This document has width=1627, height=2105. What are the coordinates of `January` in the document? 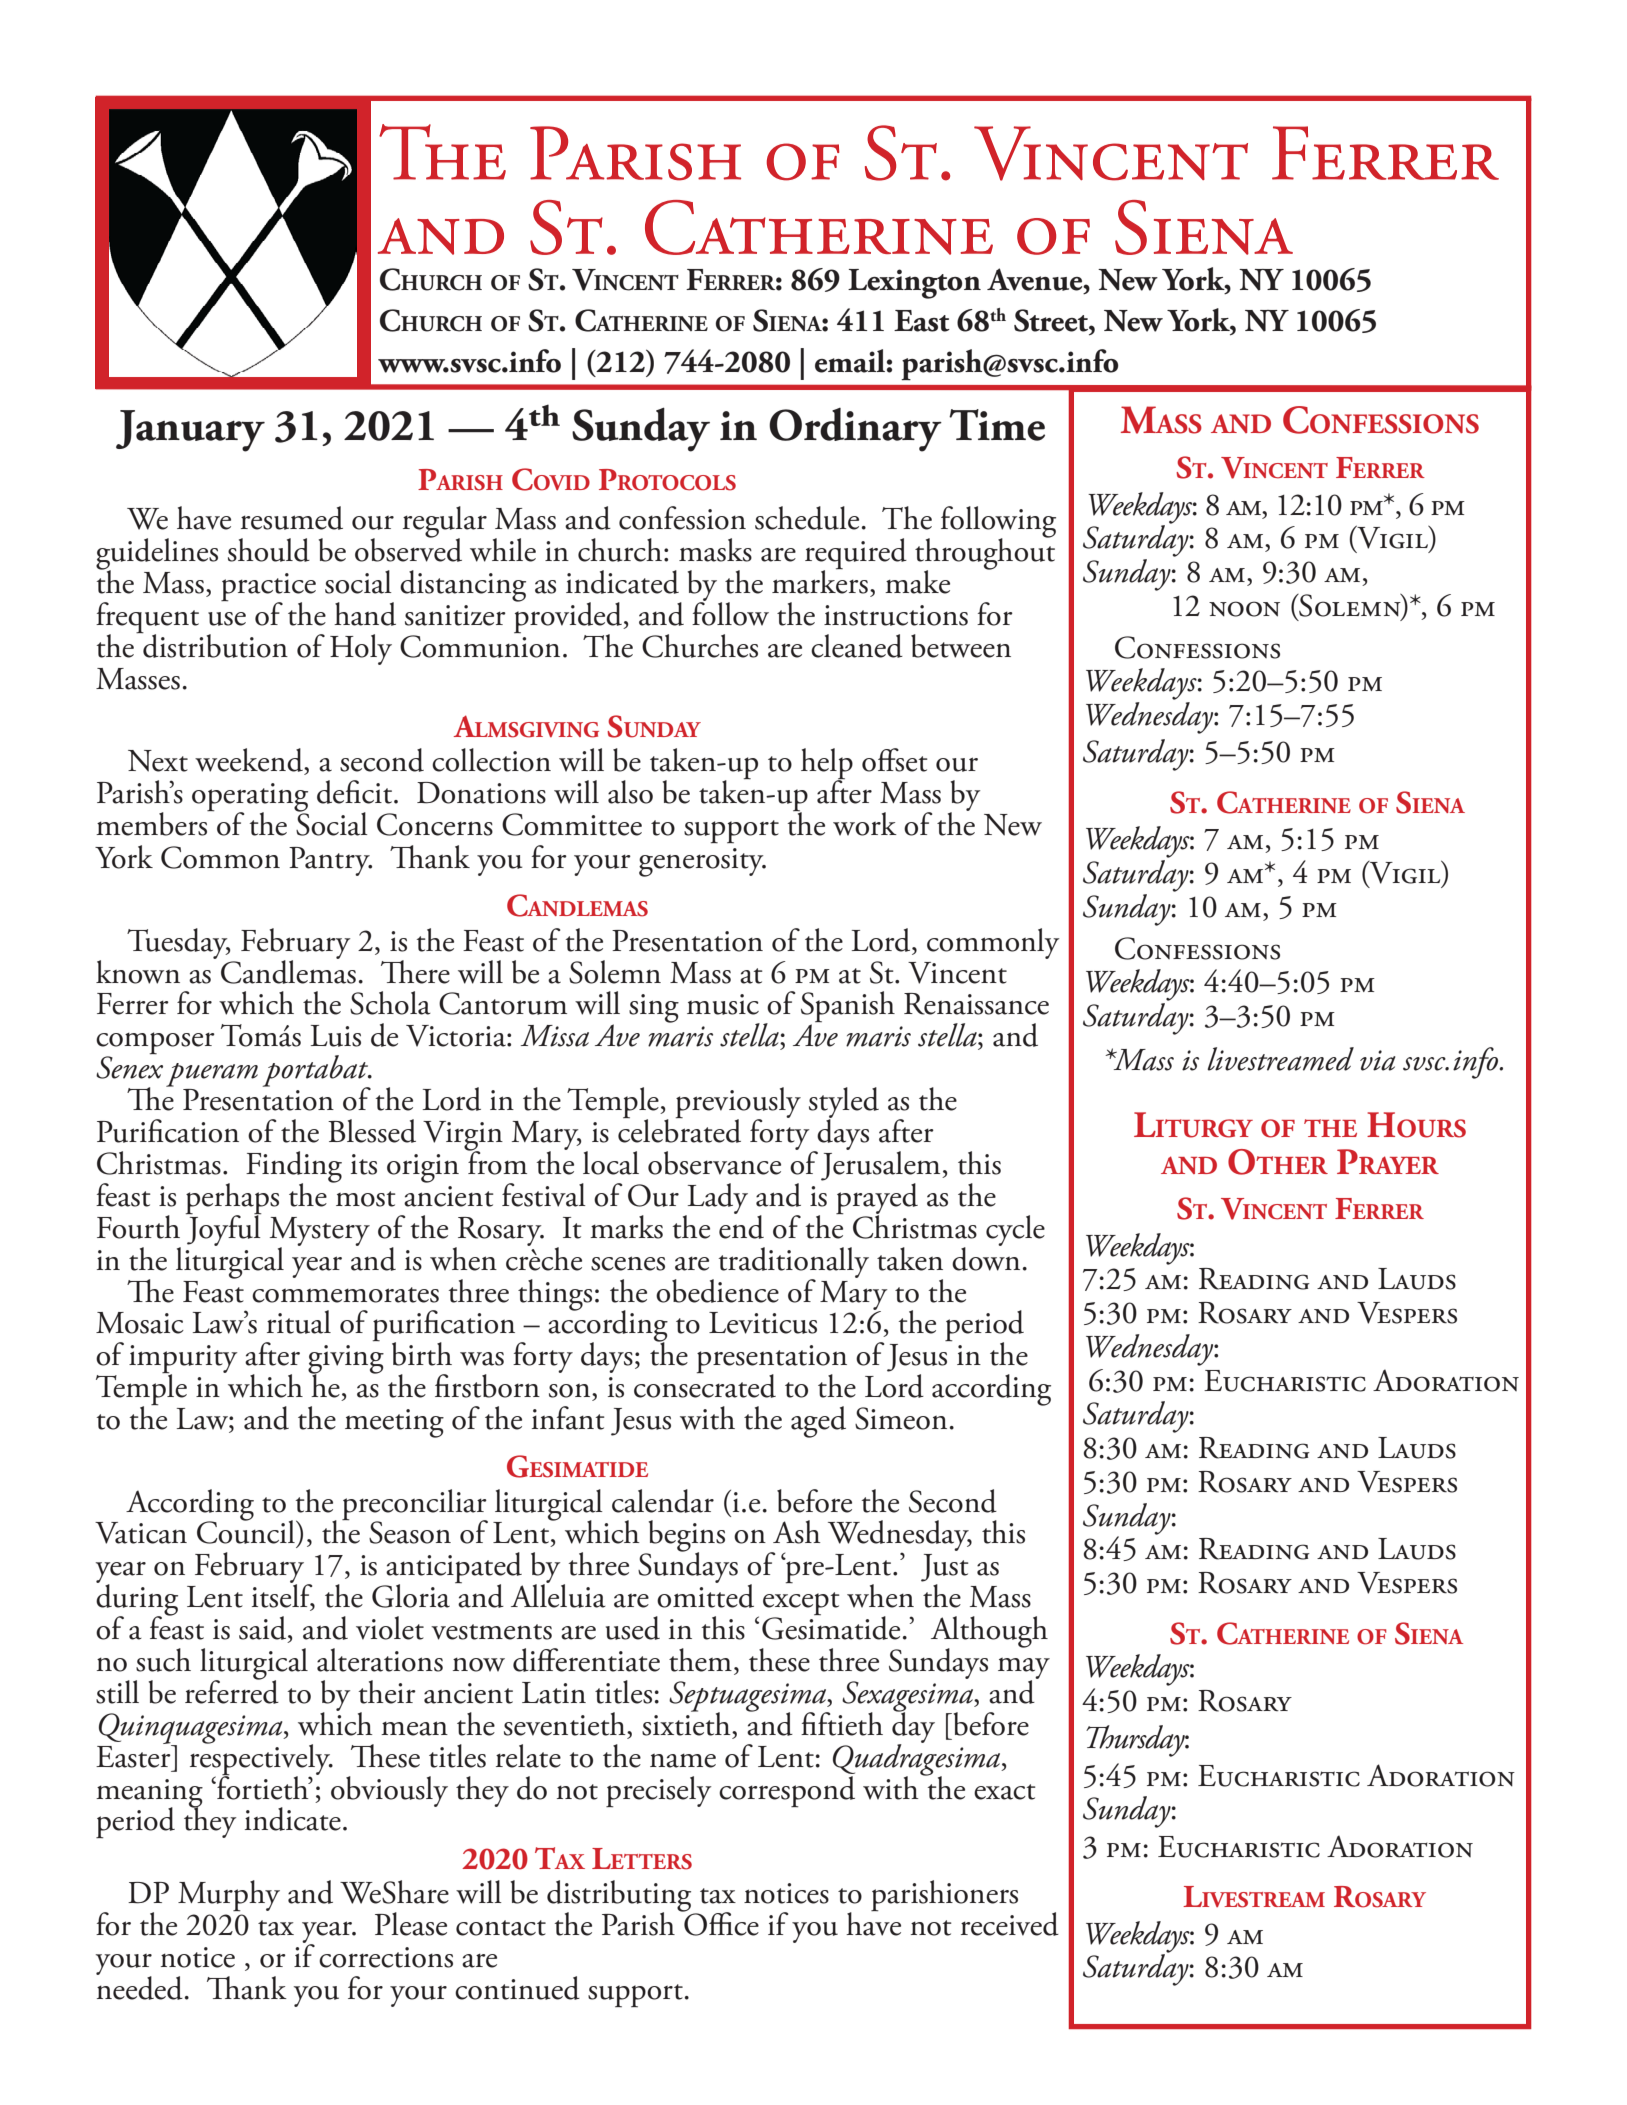 It's located at (190, 431).
